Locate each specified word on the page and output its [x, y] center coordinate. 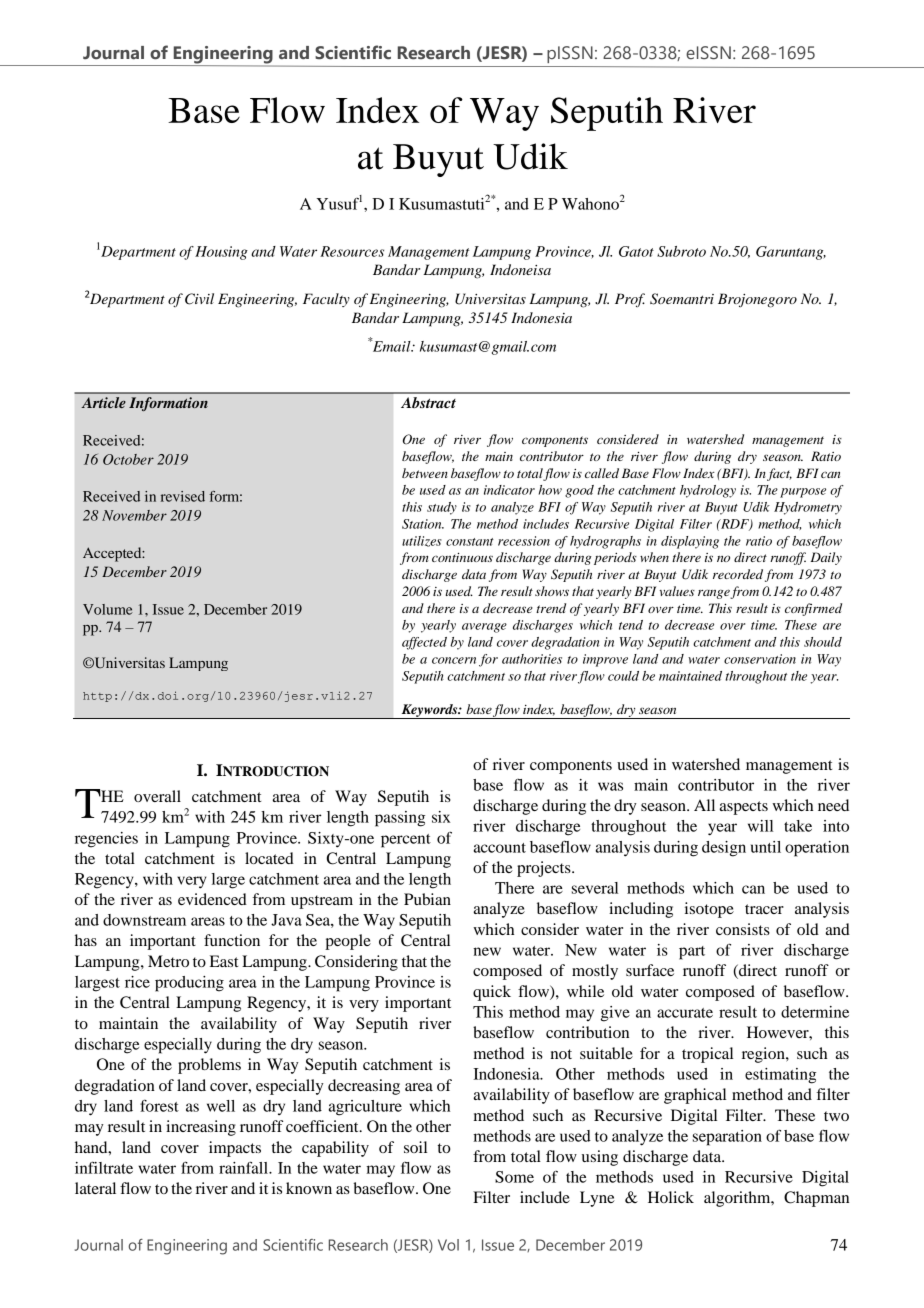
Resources [352, 251]
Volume [108, 609]
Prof [630, 300]
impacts [235, 1149]
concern [454, 660]
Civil [199, 299]
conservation [760, 659]
